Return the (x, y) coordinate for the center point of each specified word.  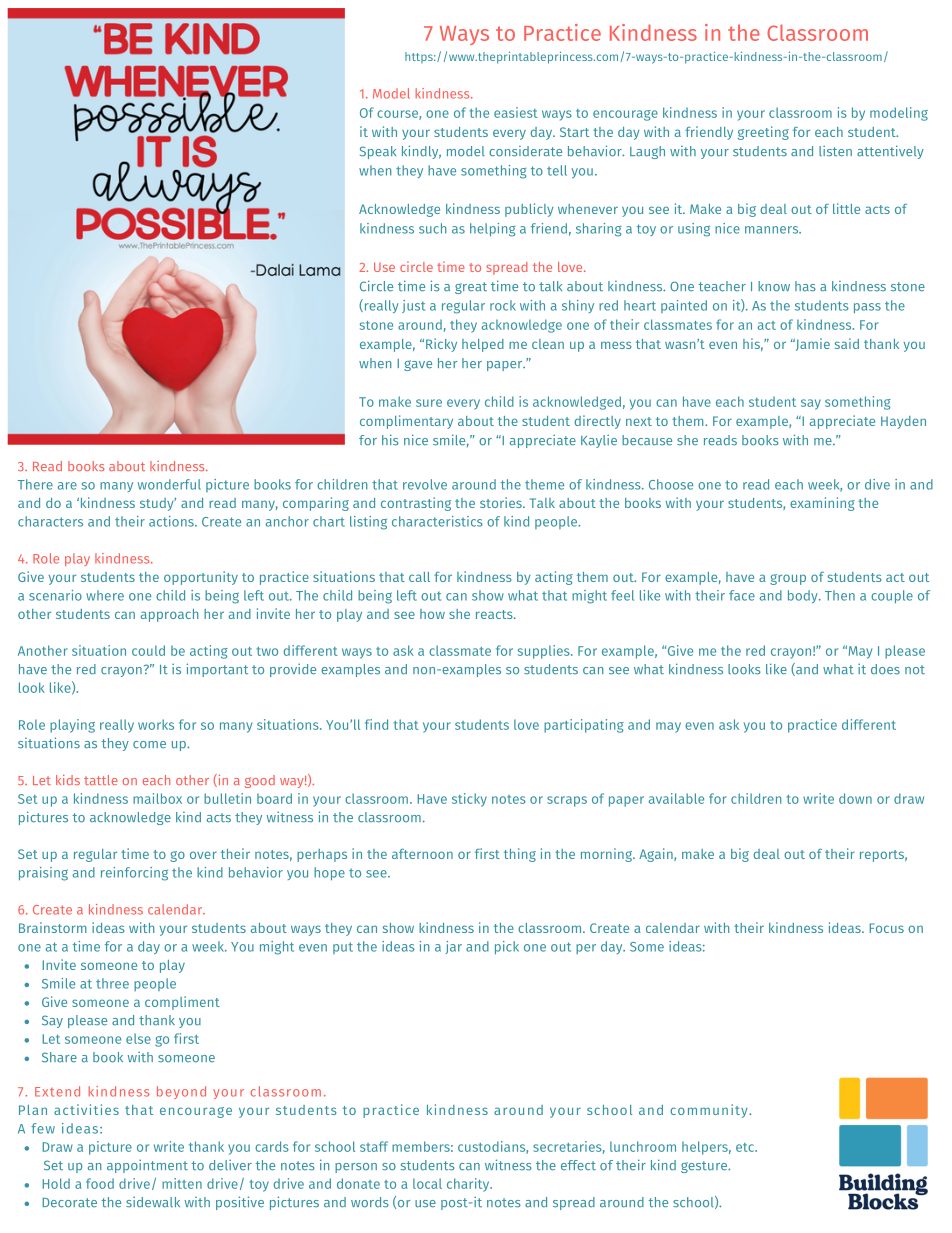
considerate (525, 151)
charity (469, 1185)
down (855, 798)
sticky (469, 800)
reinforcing (134, 874)
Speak (378, 152)
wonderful (169, 484)
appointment (147, 1166)
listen (835, 151)
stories (502, 502)
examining (822, 504)
